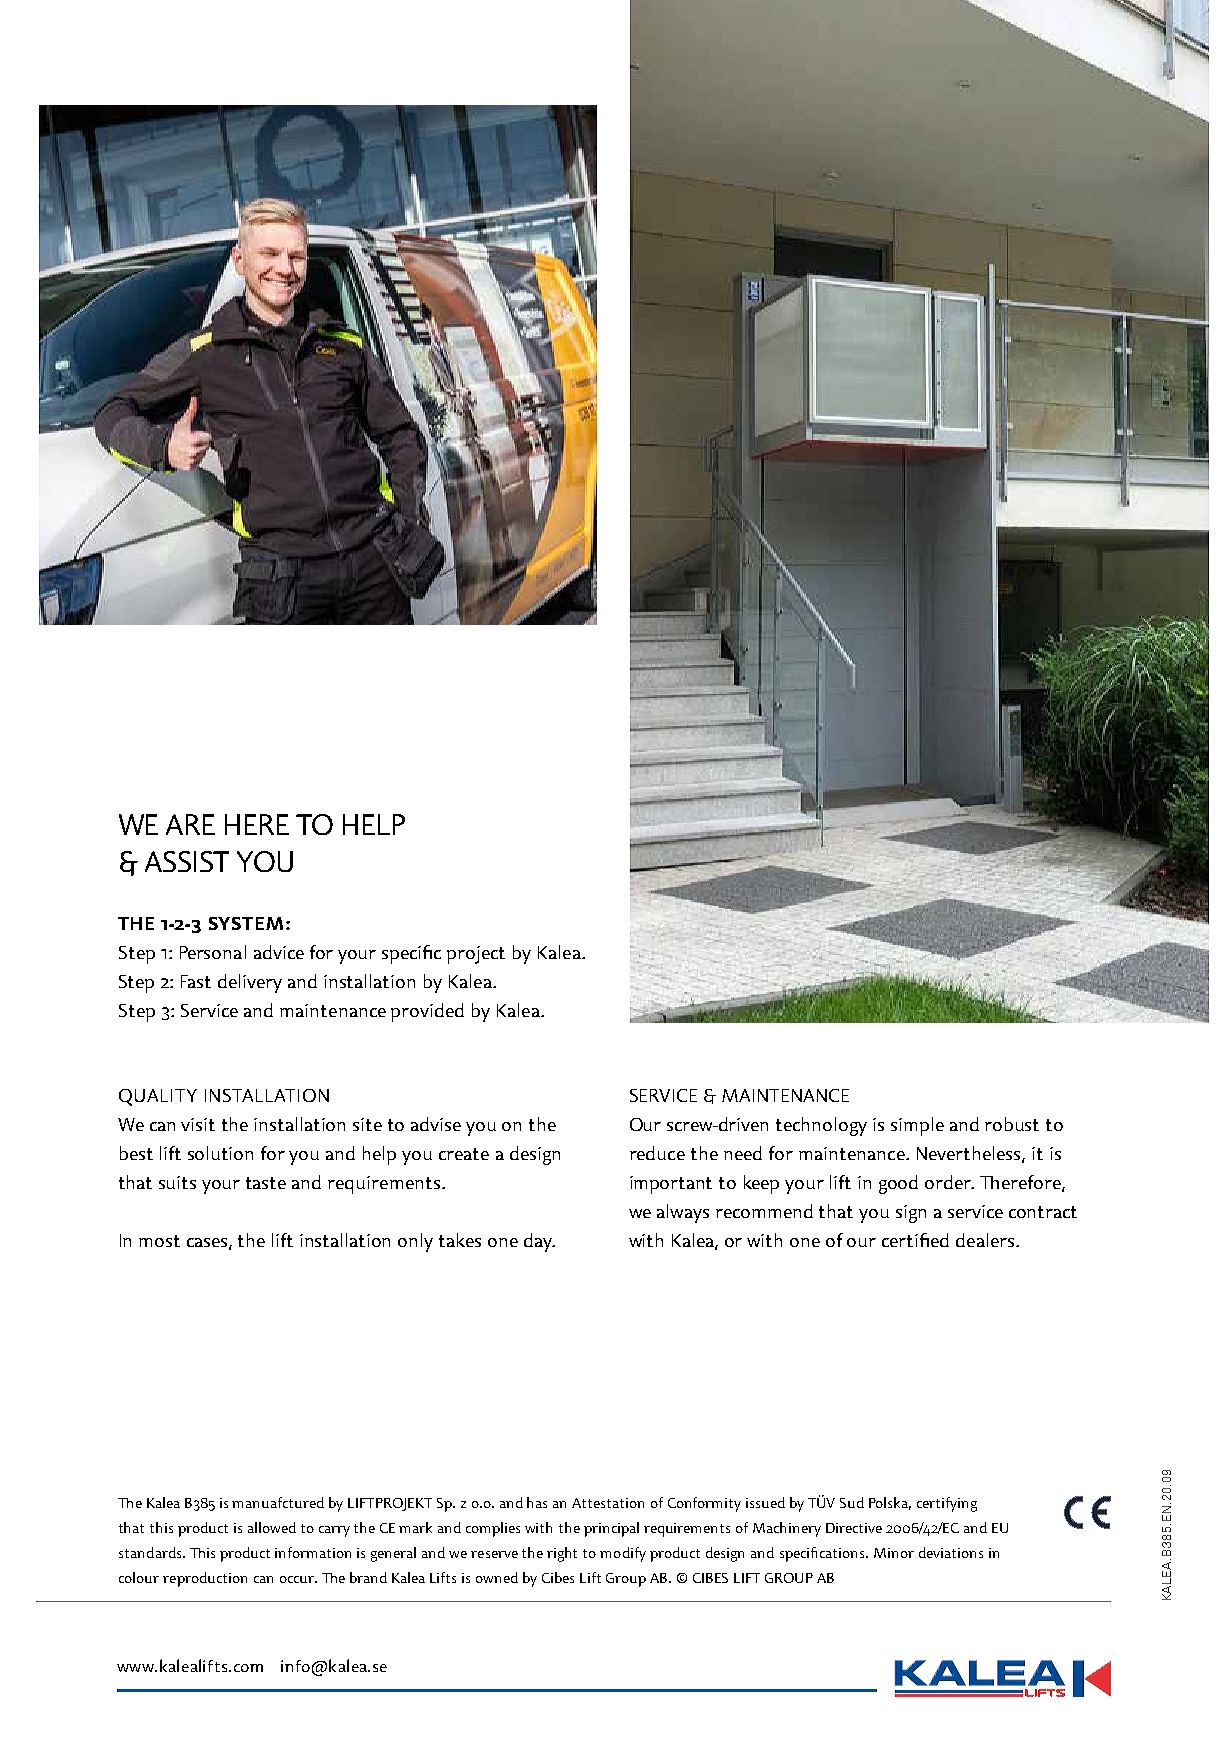  I want to click on project, so click(476, 955).
